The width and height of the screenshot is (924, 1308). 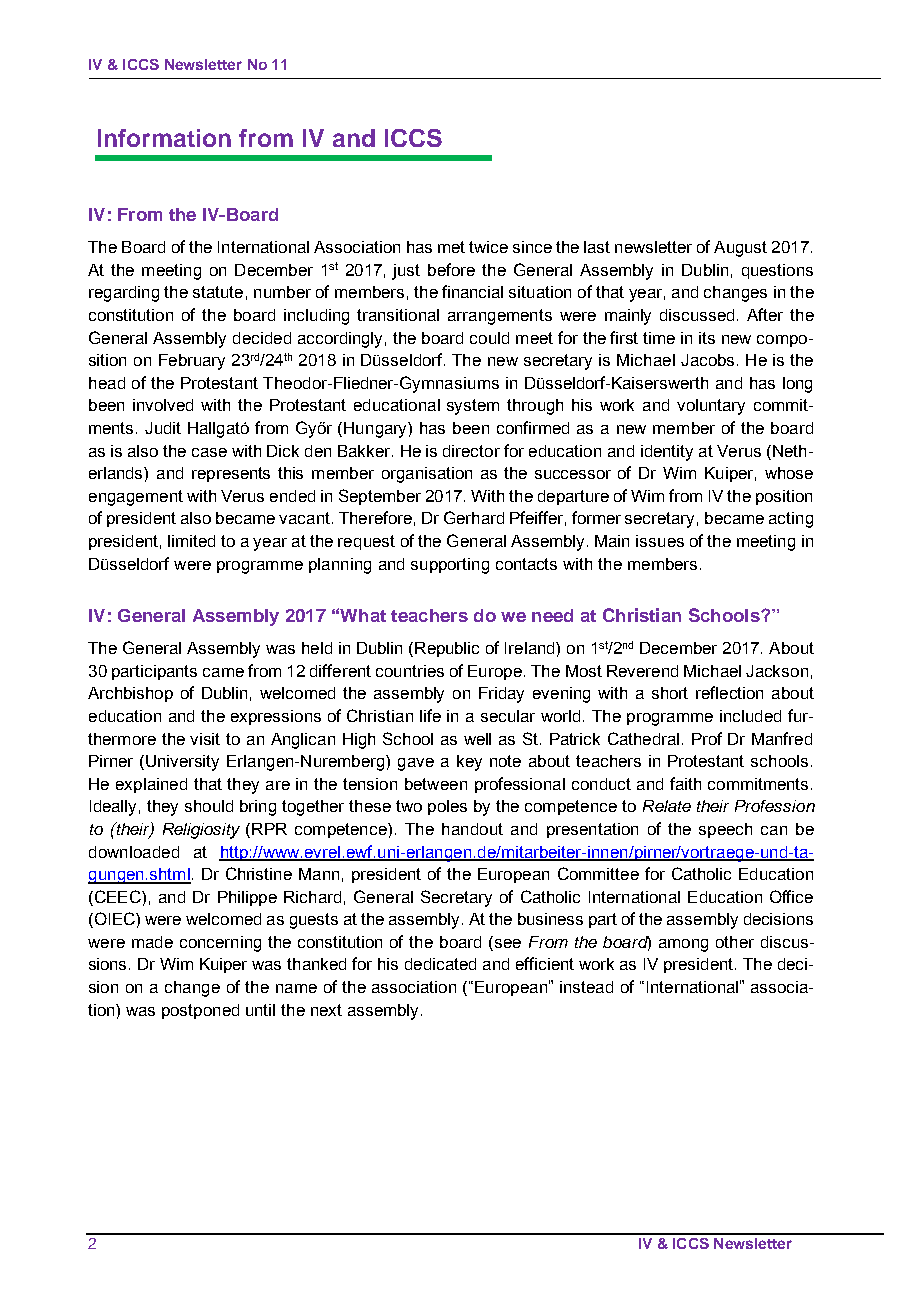 What do you see at coordinates (209, 806) in the screenshot?
I see `should` at bounding box center [209, 806].
